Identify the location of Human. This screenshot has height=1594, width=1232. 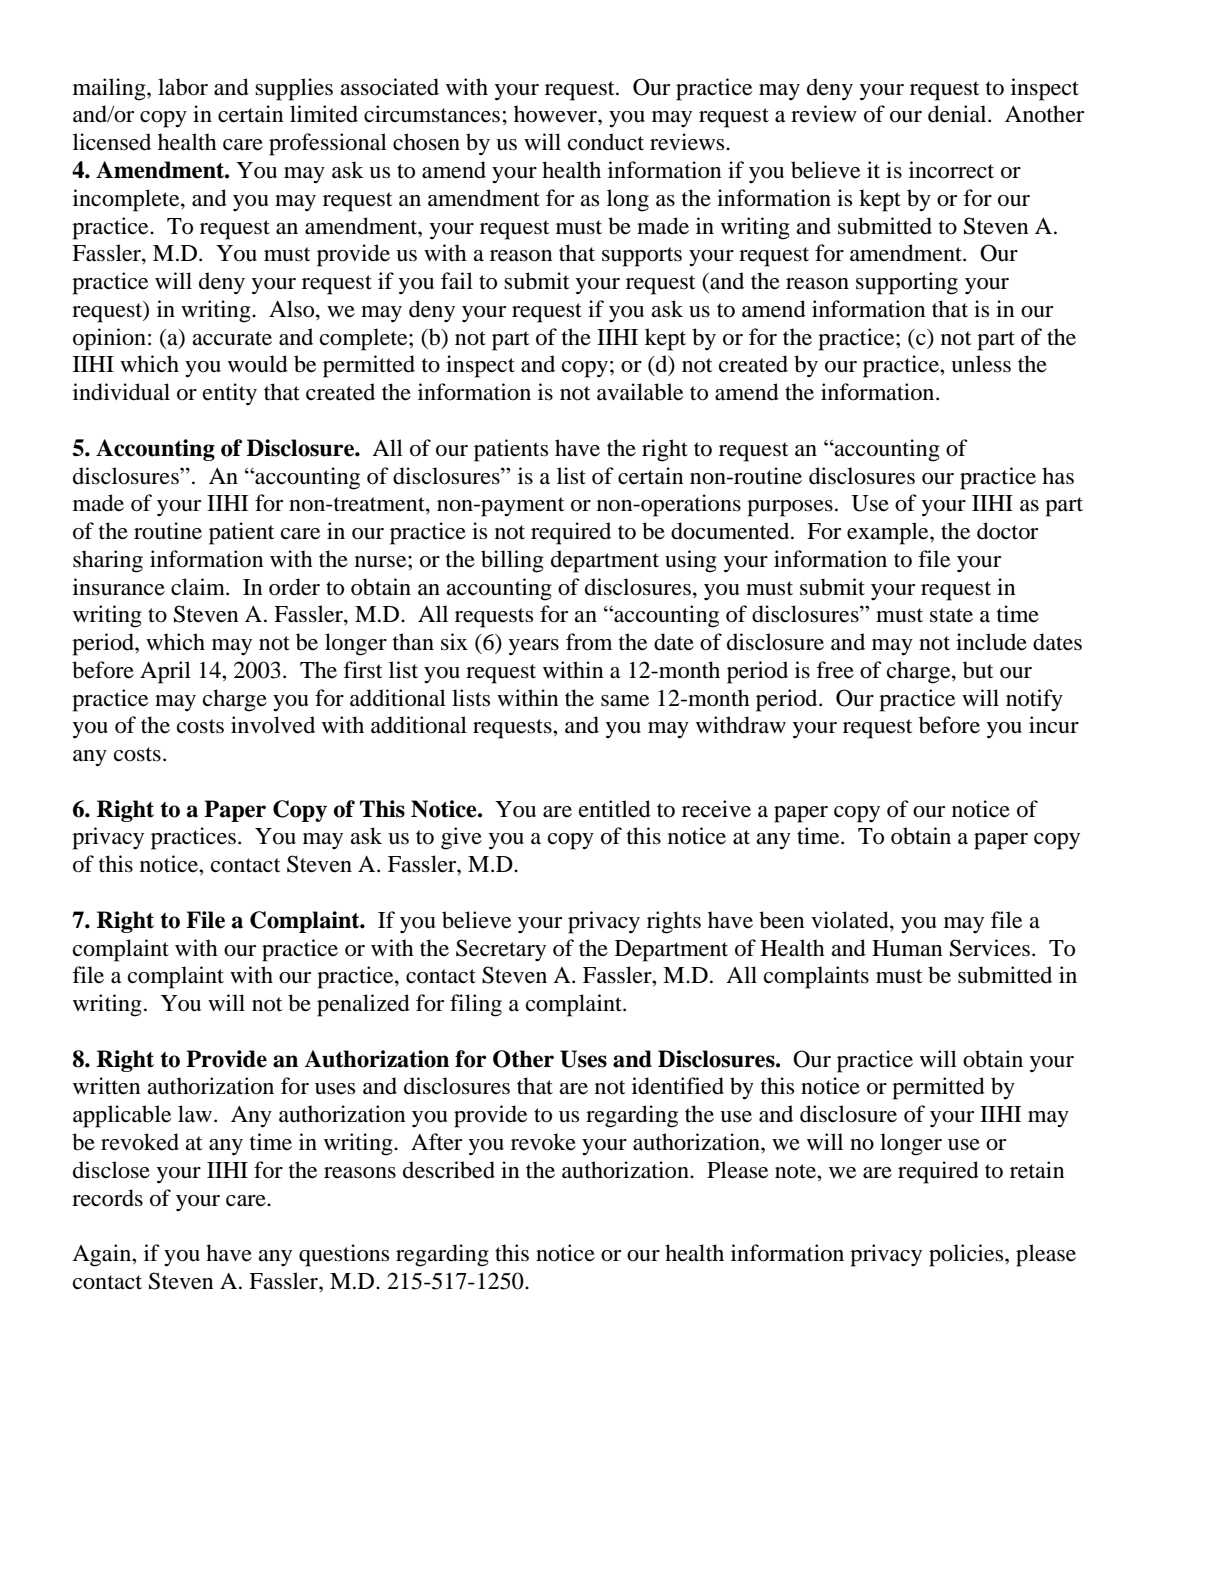
(907, 948).
